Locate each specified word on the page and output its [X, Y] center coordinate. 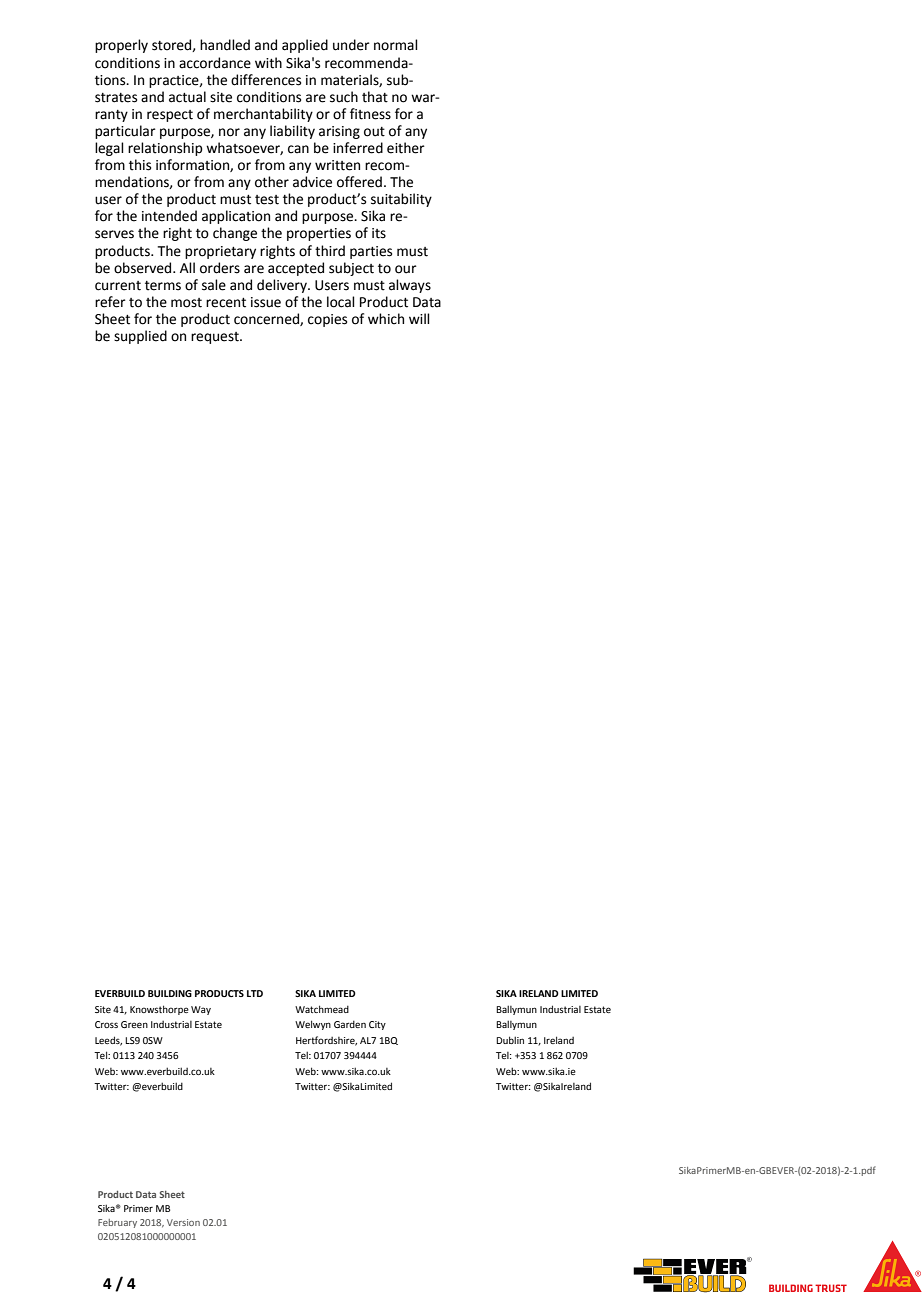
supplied [140, 337]
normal [396, 45]
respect [170, 116]
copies [327, 320]
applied [305, 46]
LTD [255, 993]
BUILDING [170, 993]
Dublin [510, 1040]
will [419, 318]
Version [183, 1222]
